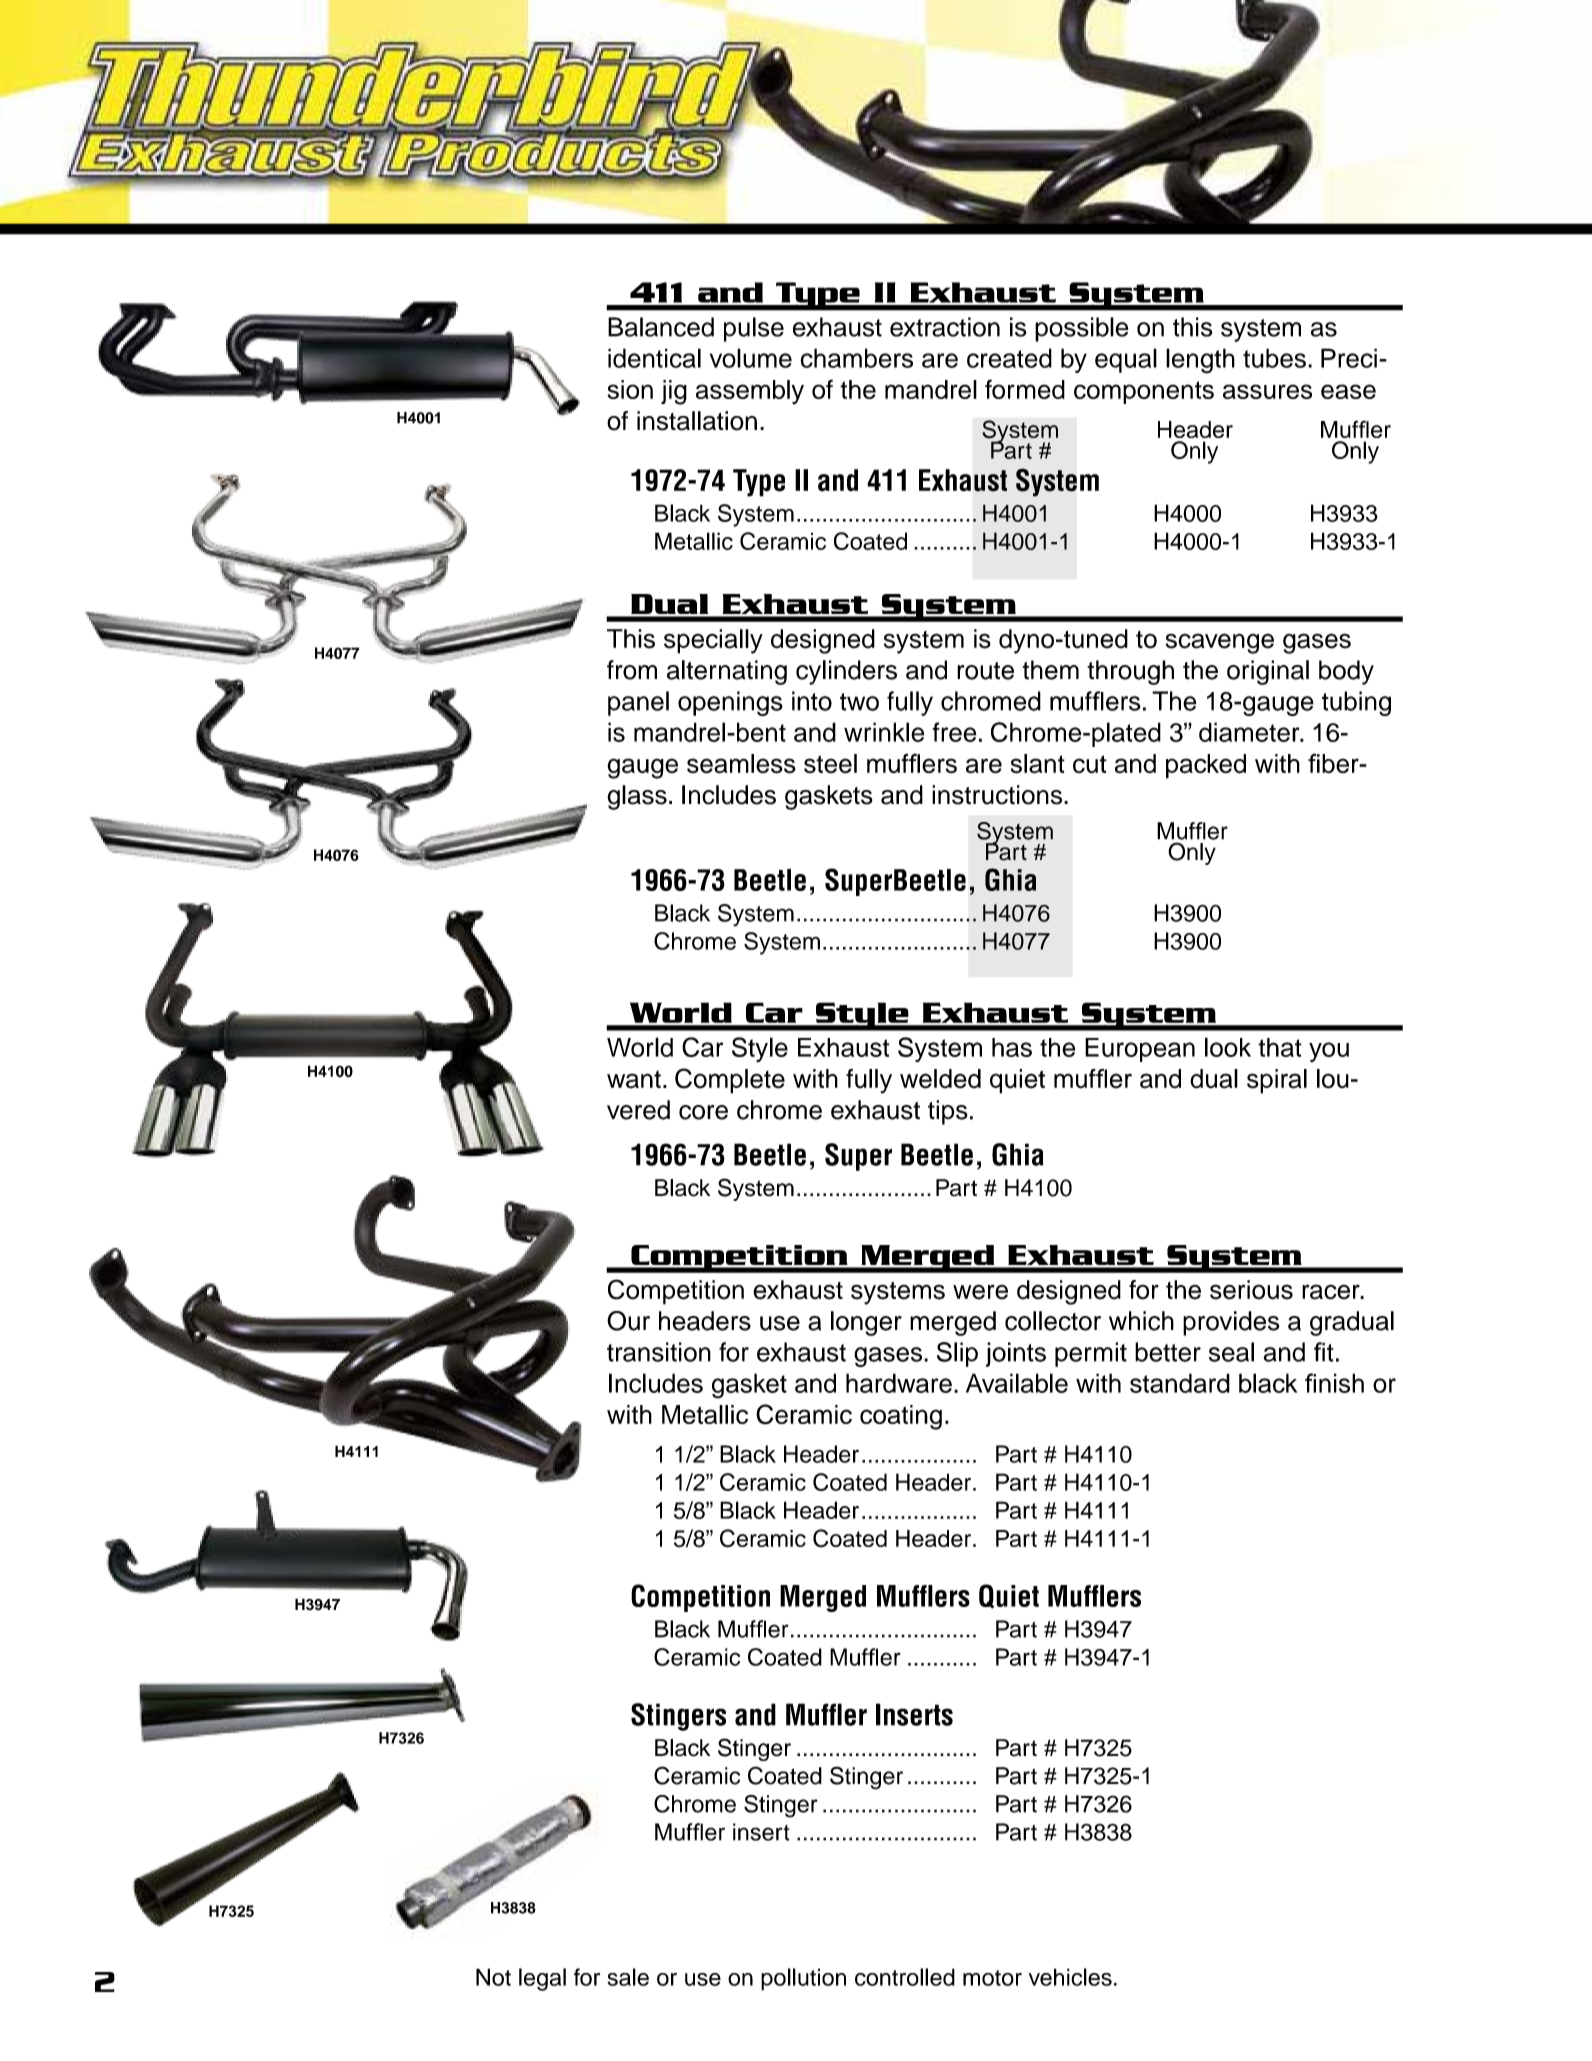  I want to click on vehicles, so click(1070, 1977).
